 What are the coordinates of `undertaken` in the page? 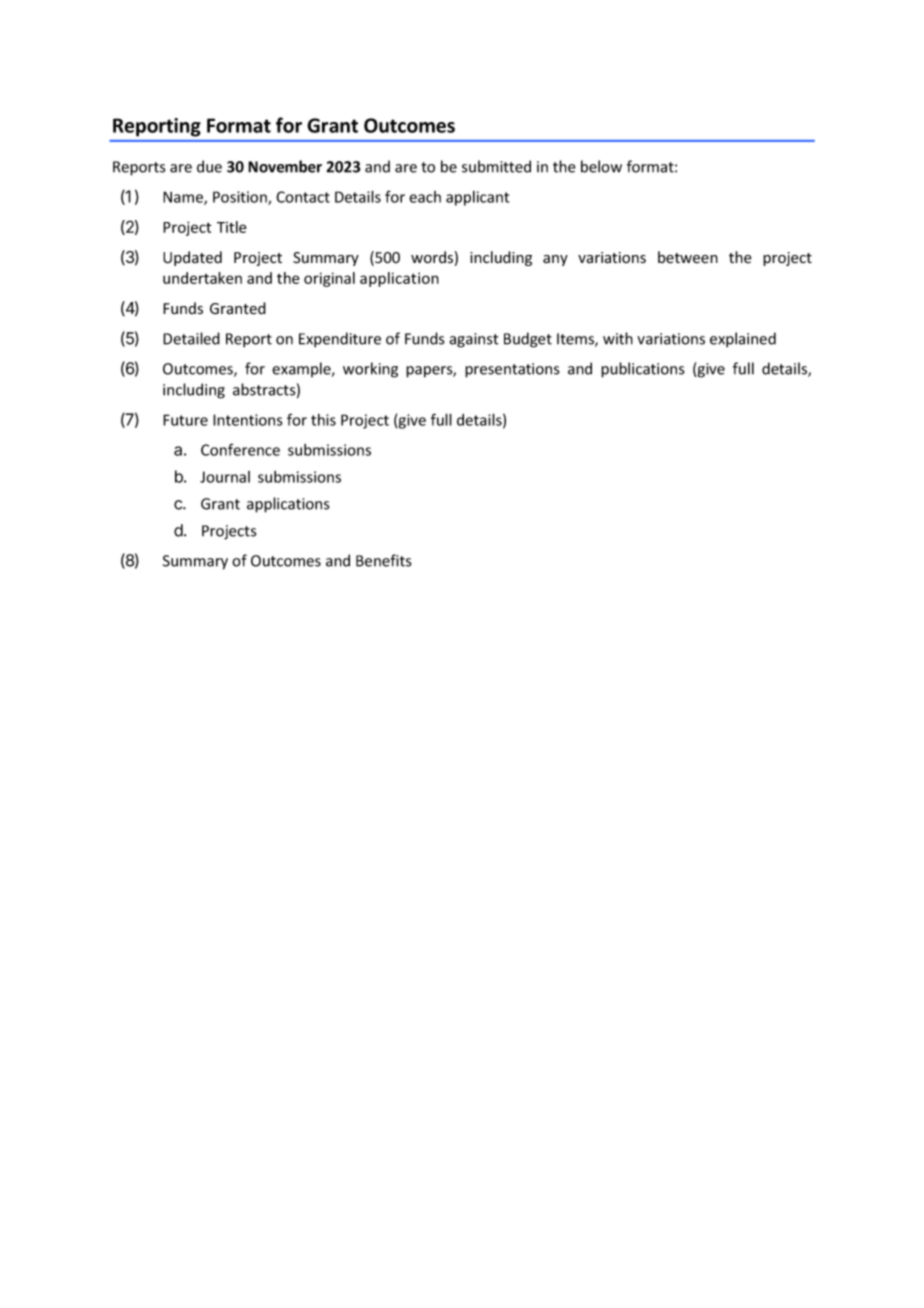 It's located at (202, 278).
